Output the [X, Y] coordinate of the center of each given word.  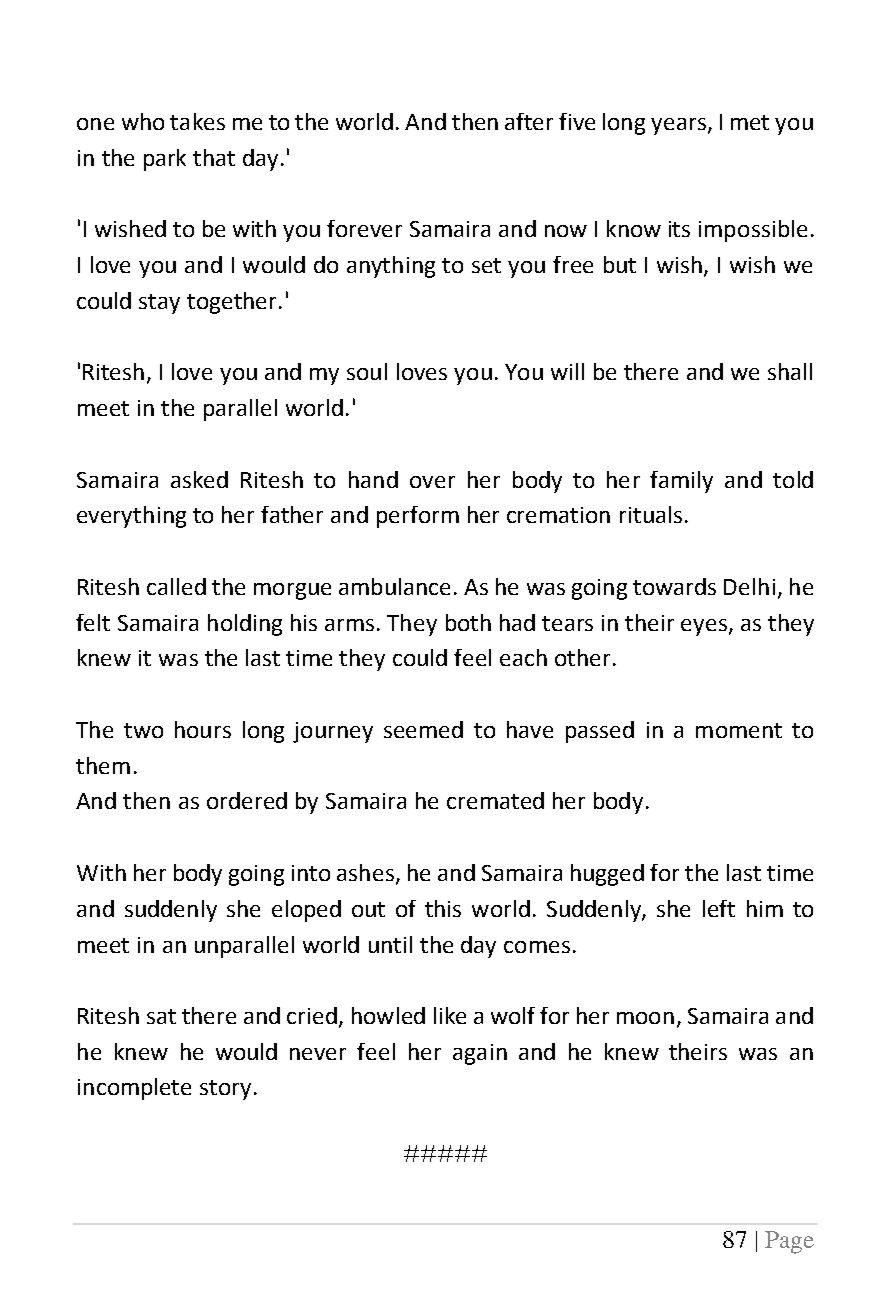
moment [739, 730]
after [529, 121]
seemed [423, 729]
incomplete [134, 1089]
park [165, 160]
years [680, 126]
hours [203, 729]
